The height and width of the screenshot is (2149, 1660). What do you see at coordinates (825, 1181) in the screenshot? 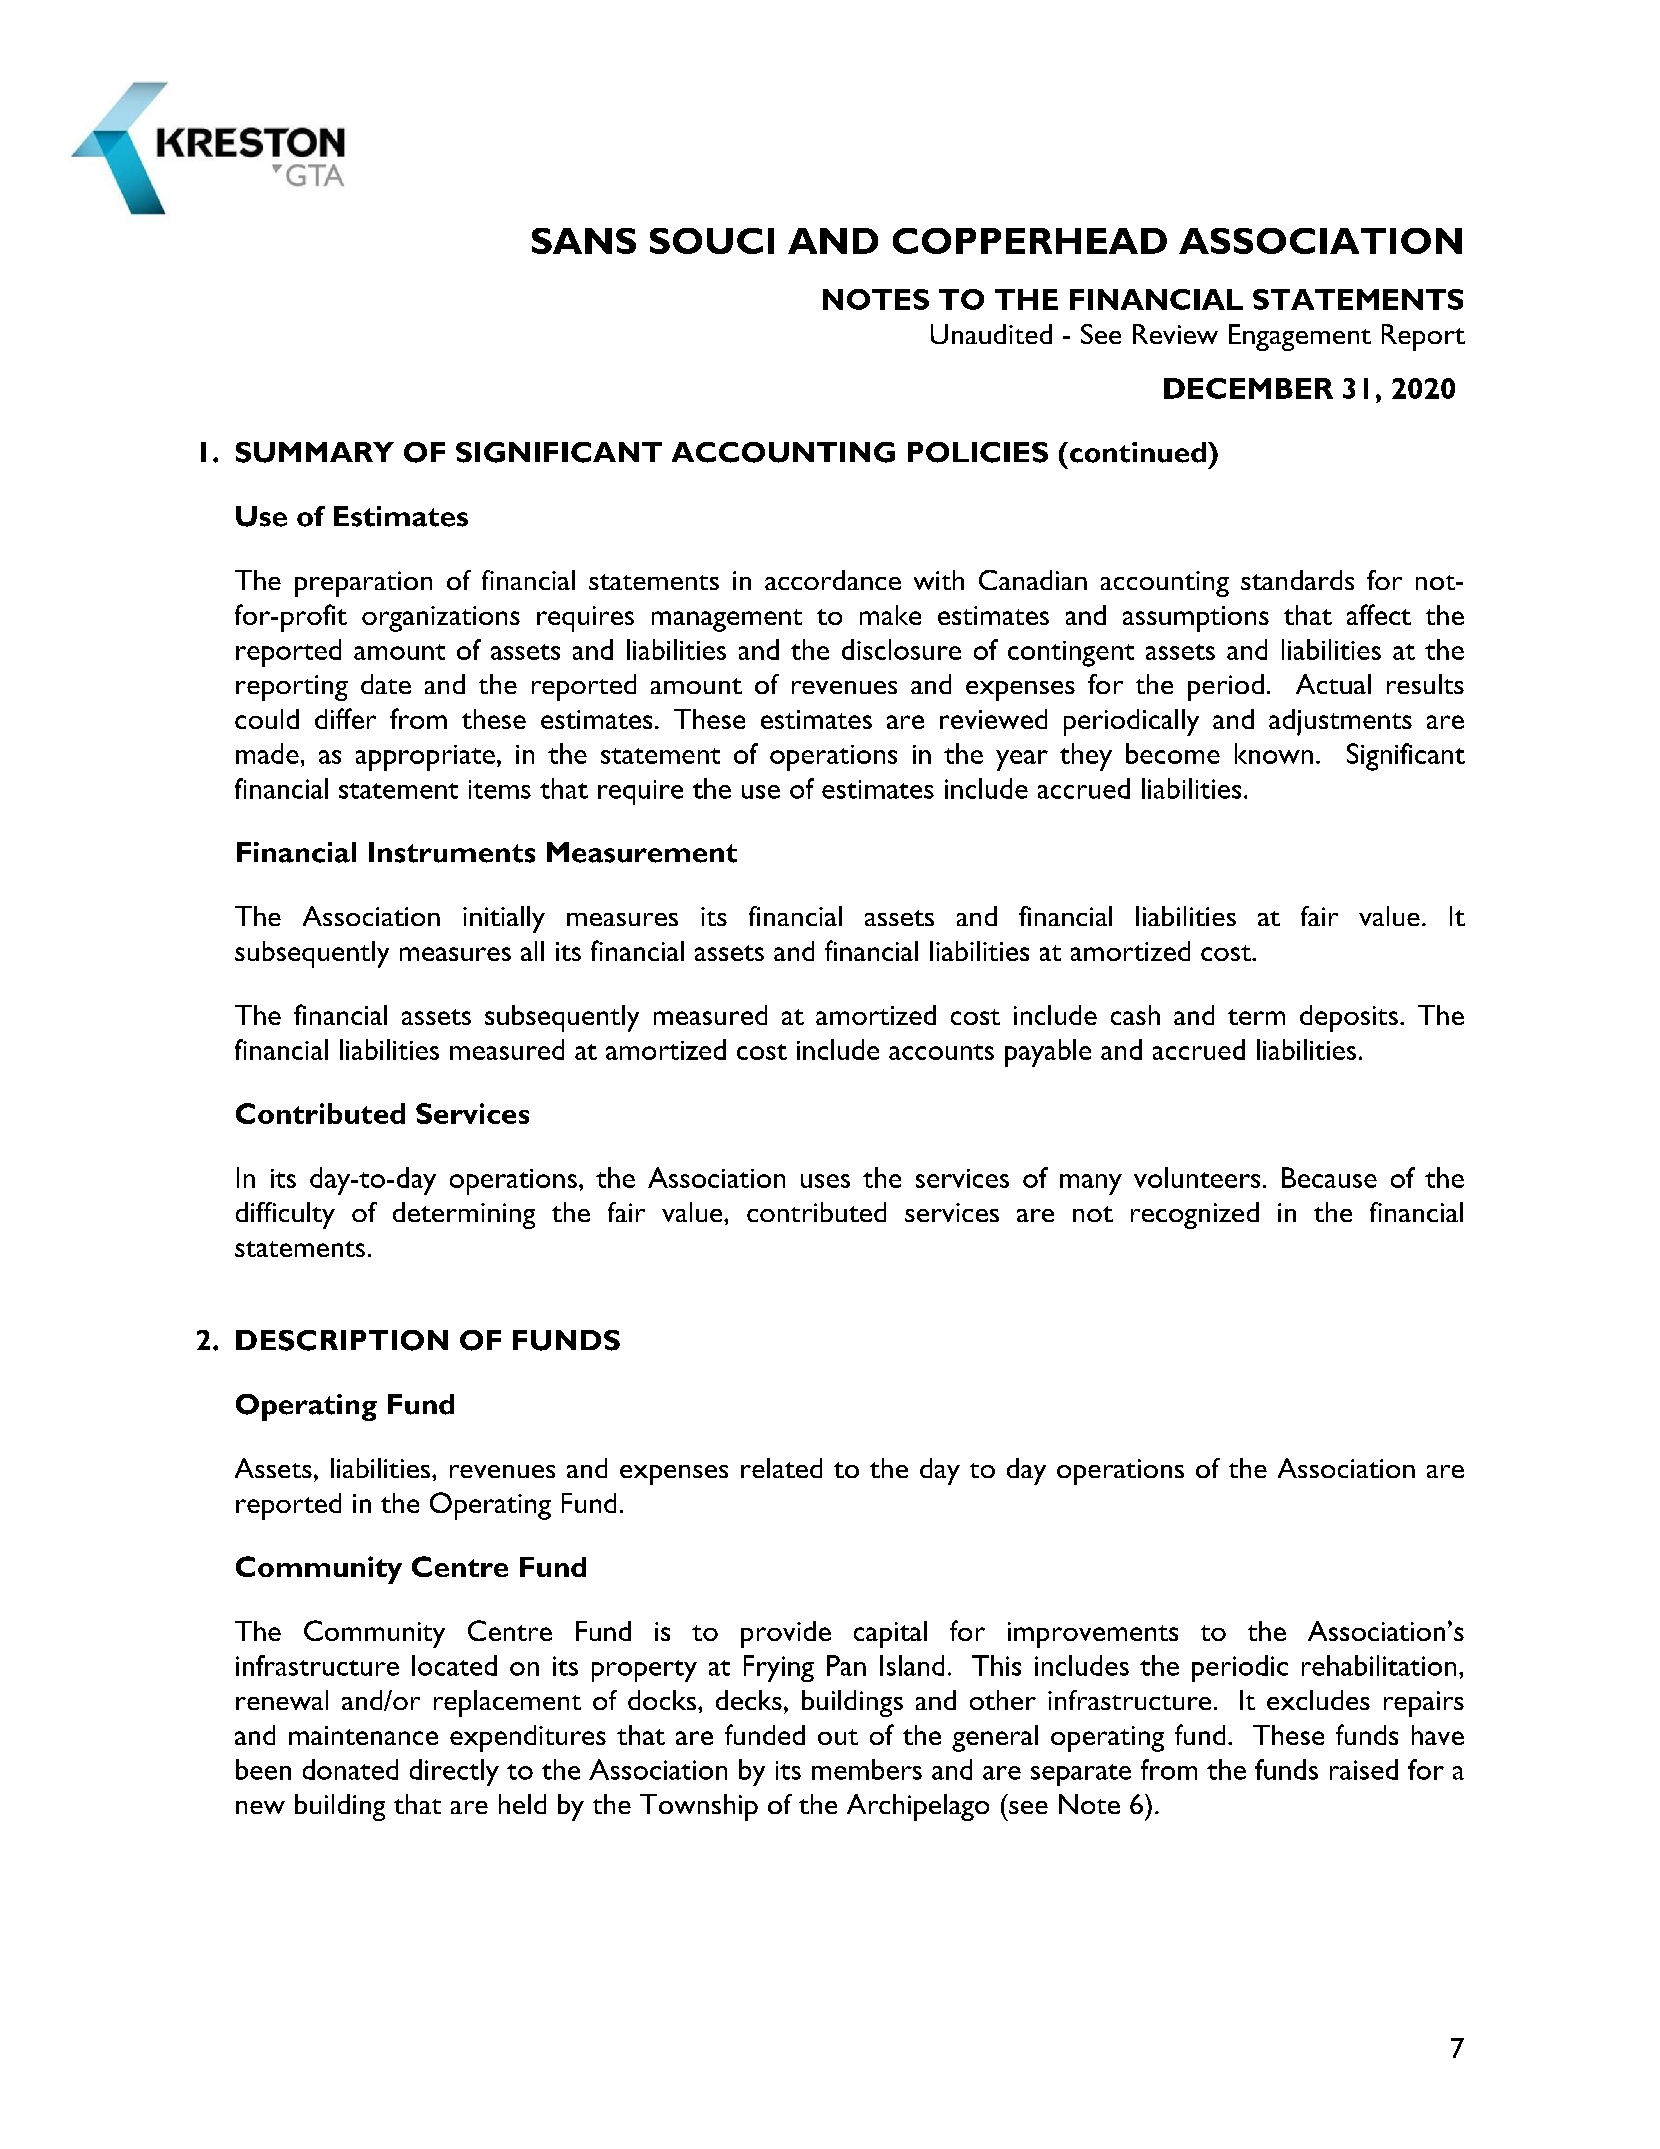
I see `uses` at bounding box center [825, 1181].
